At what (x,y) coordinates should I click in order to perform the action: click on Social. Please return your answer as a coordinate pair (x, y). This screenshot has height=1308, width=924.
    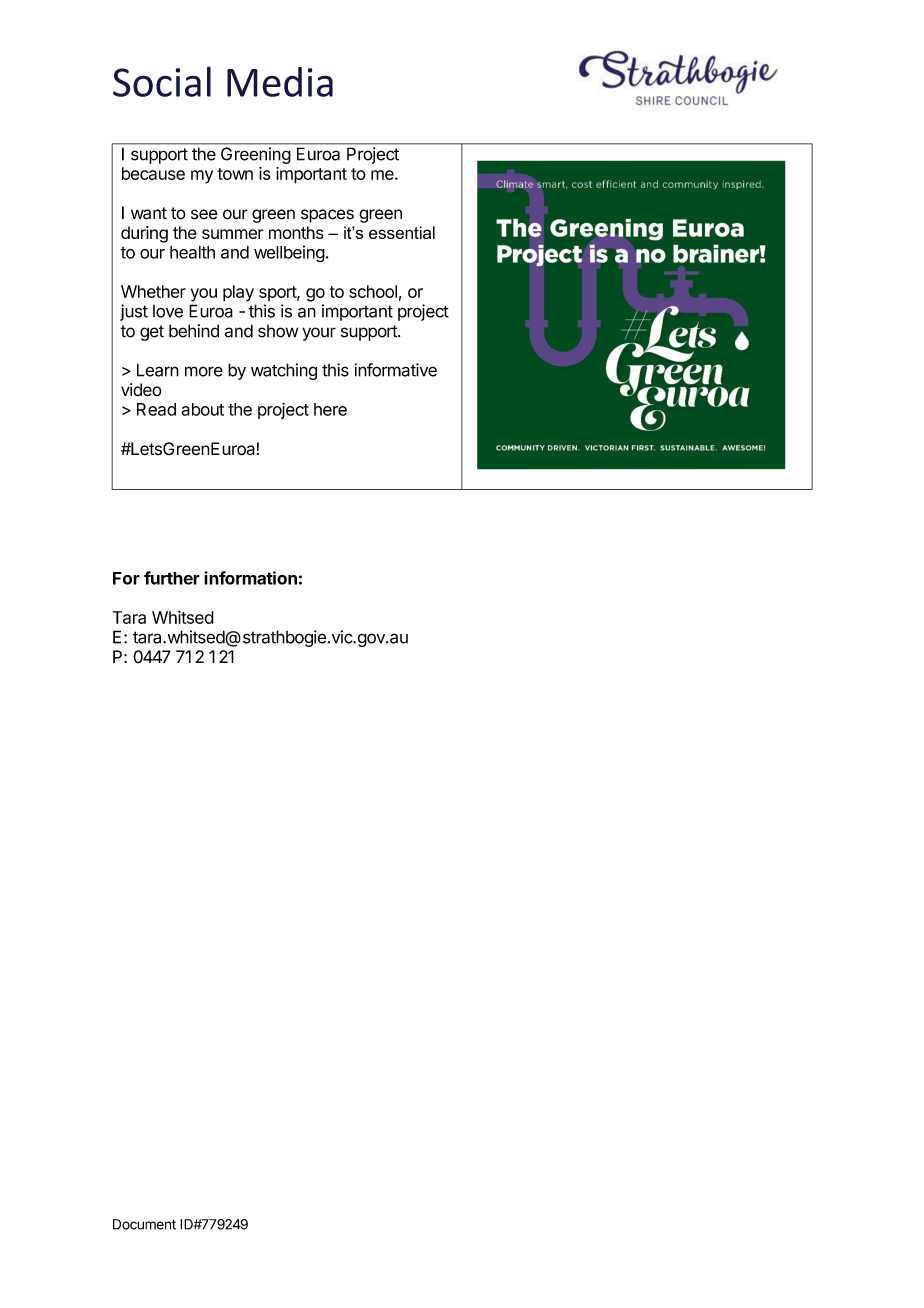
    Looking at the image, I should click on (162, 81).
